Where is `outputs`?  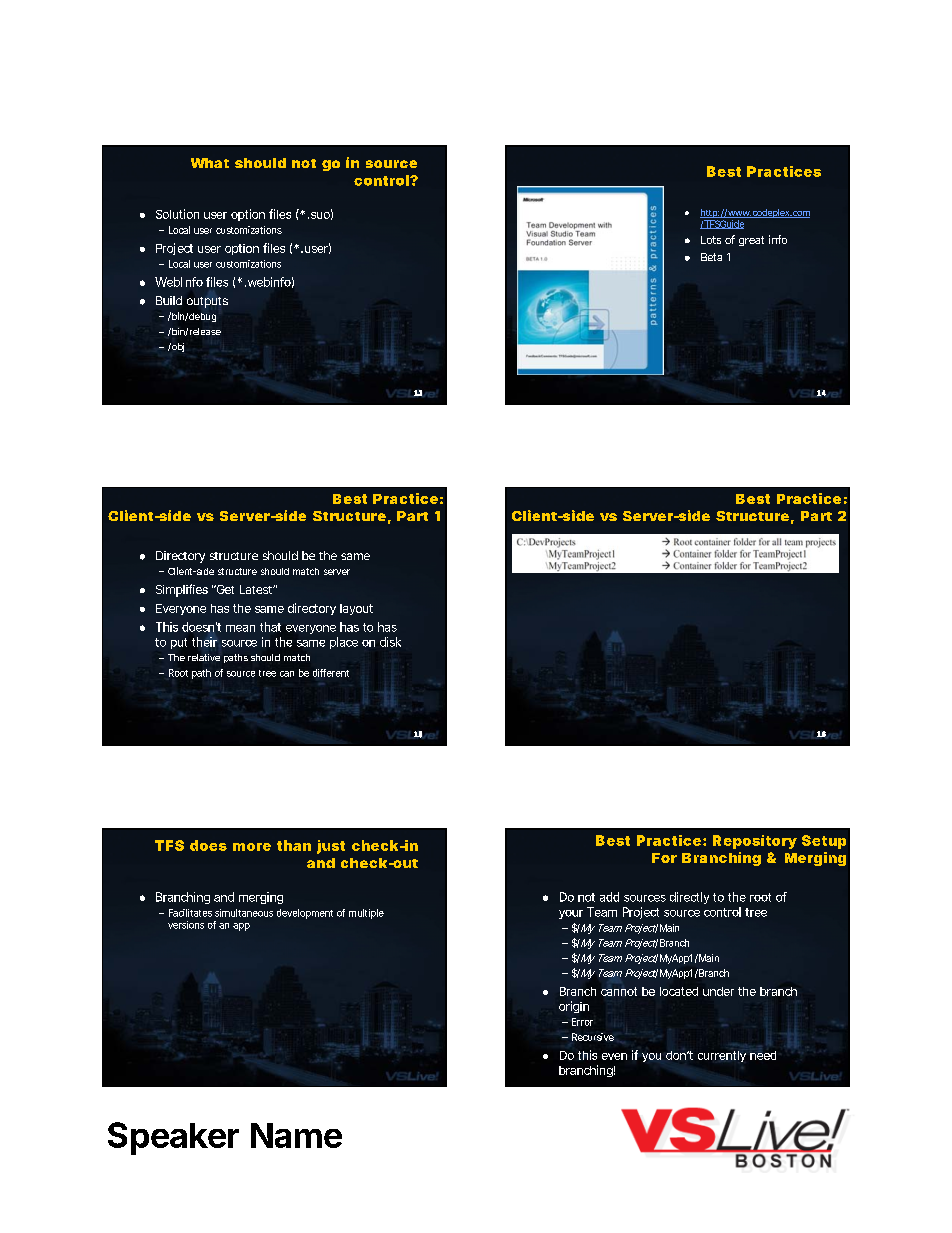
outputs is located at coordinates (207, 302).
